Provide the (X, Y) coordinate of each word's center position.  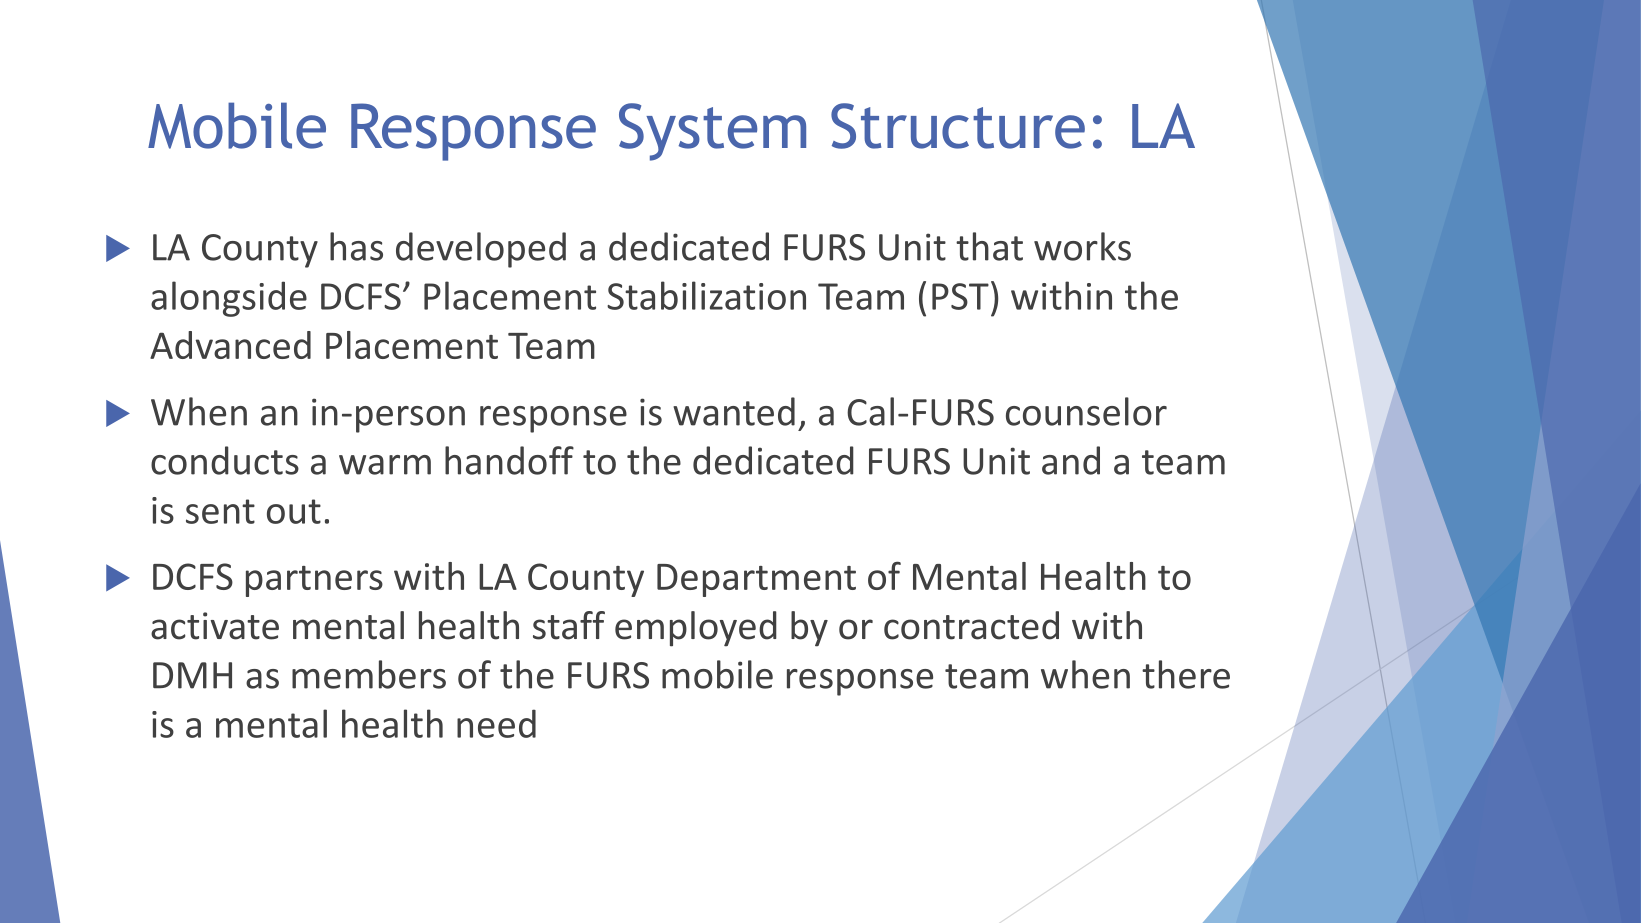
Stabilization (706, 295)
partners (314, 581)
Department (756, 580)
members (369, 674)
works (1082, 246)
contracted (971, 625)
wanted (734, 411)
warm (385, 465)
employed (696, 629)
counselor (1086, 411)
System (712, 132)
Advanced (230, 345)
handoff (509, 460)
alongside (229, 299)
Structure (958, 126)
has (356, 246)
